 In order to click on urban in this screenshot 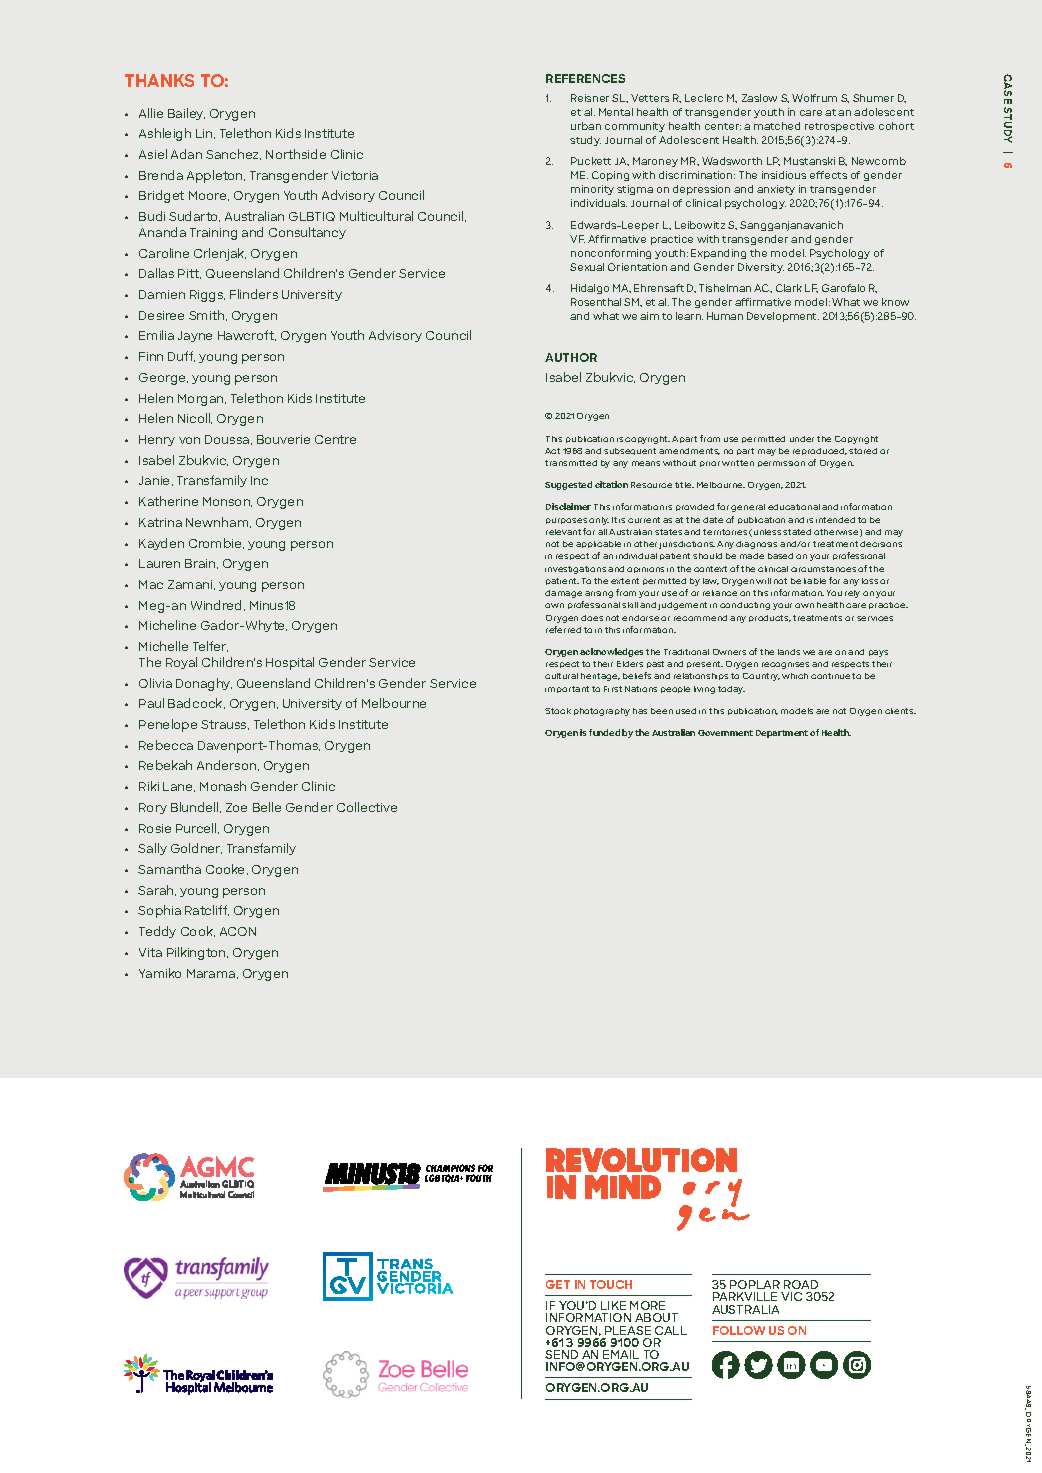, I will do `click(586, 126)`.
